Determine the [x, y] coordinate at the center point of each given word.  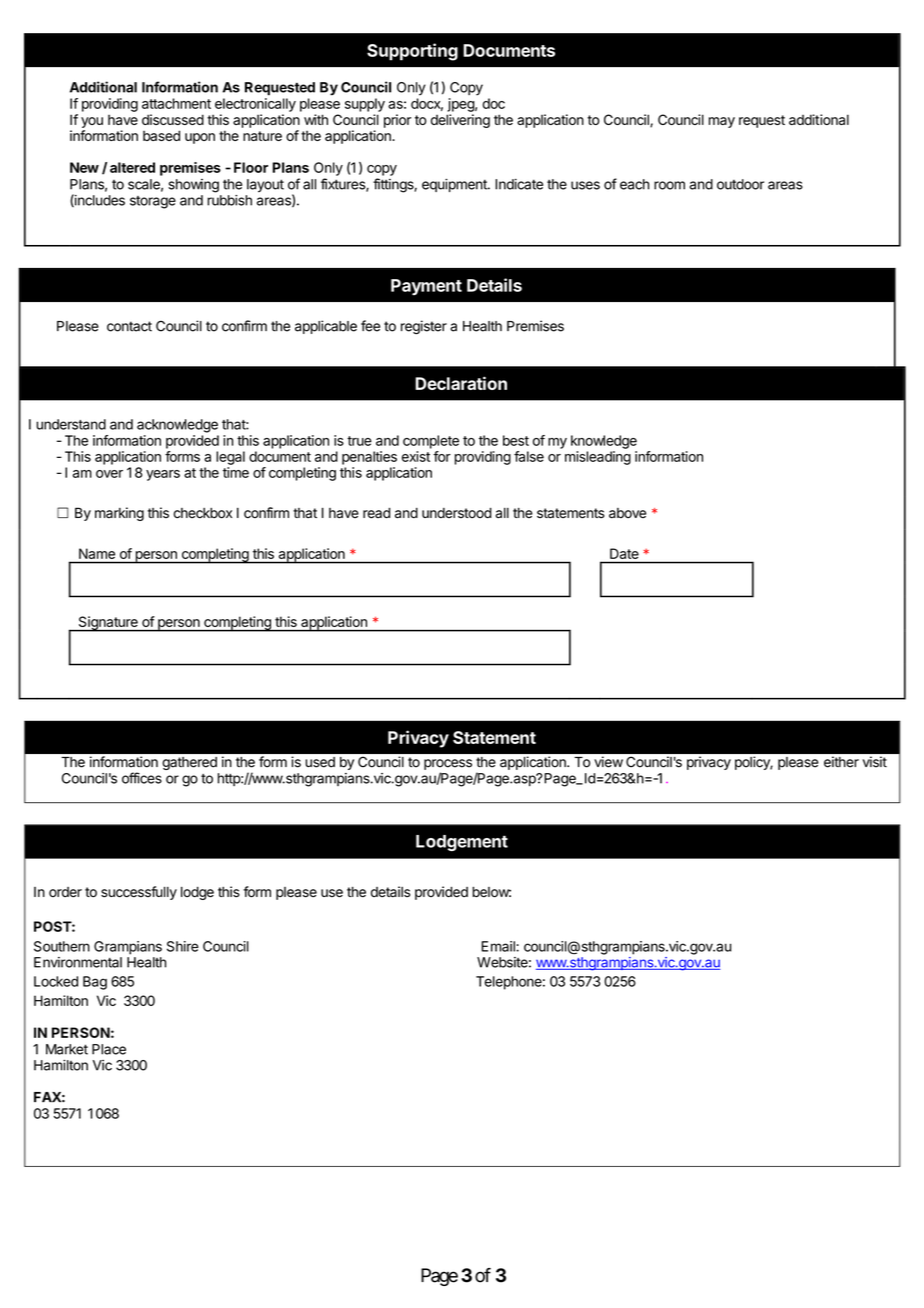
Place [109, 1049]
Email [499, 946]
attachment [176, 103]
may [722, 122]
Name [97, 553]
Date [624, 553]
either [841, 762]
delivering [460, 121]
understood [457, 513]
